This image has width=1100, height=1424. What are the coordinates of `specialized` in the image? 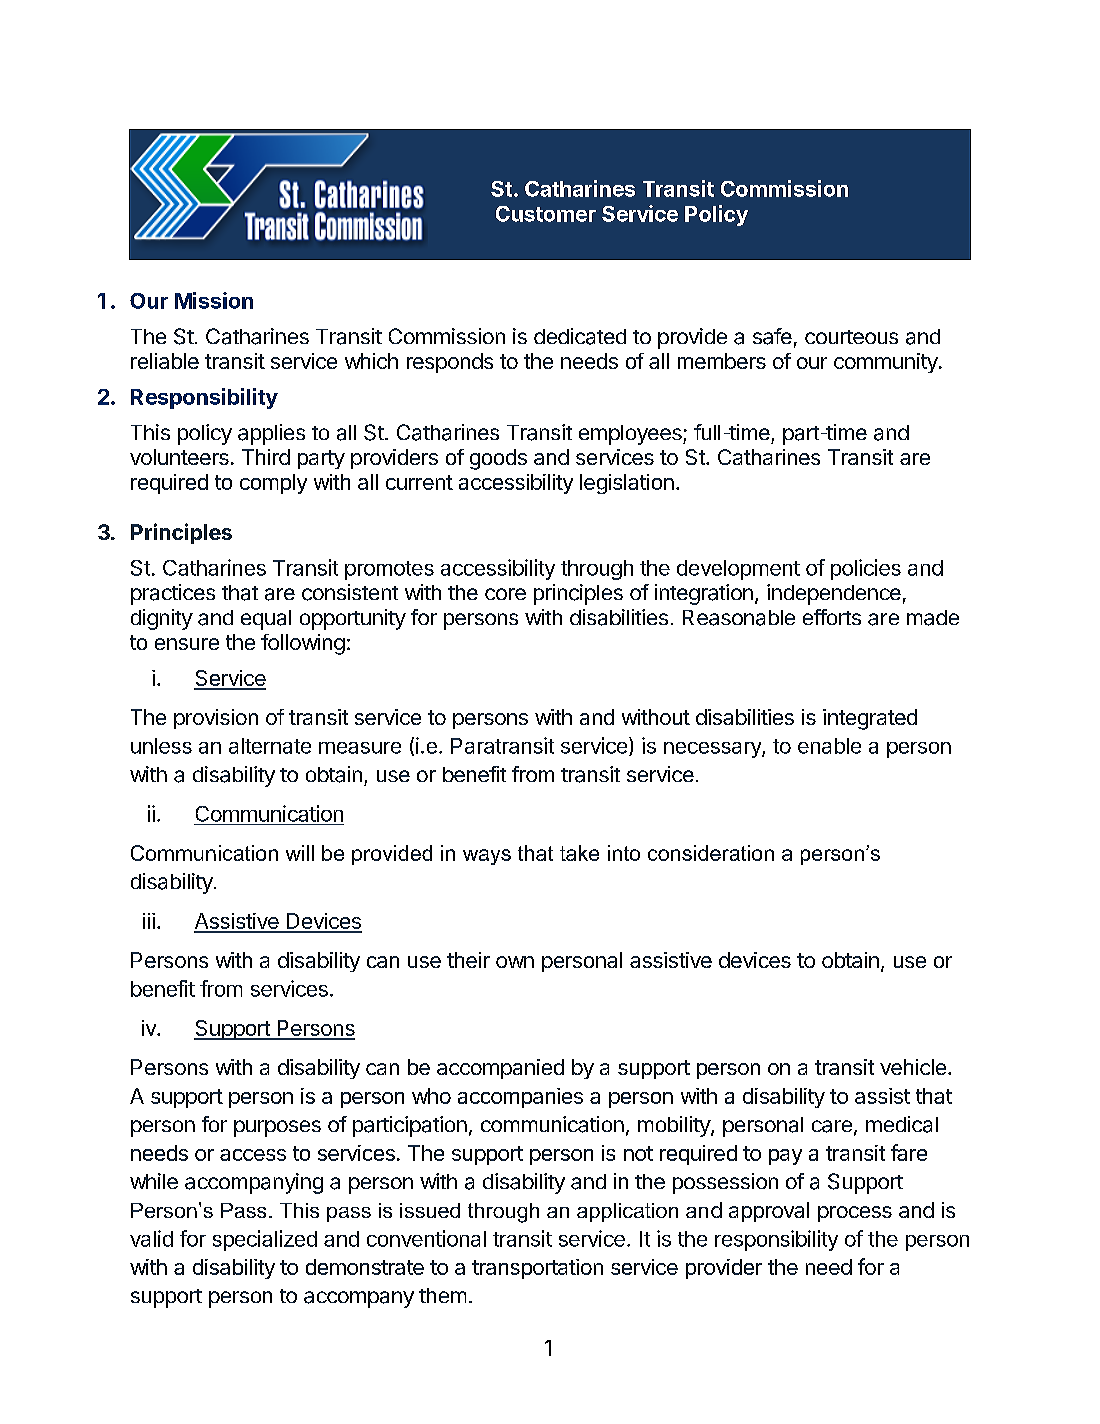 It's located at (265, 1240).
